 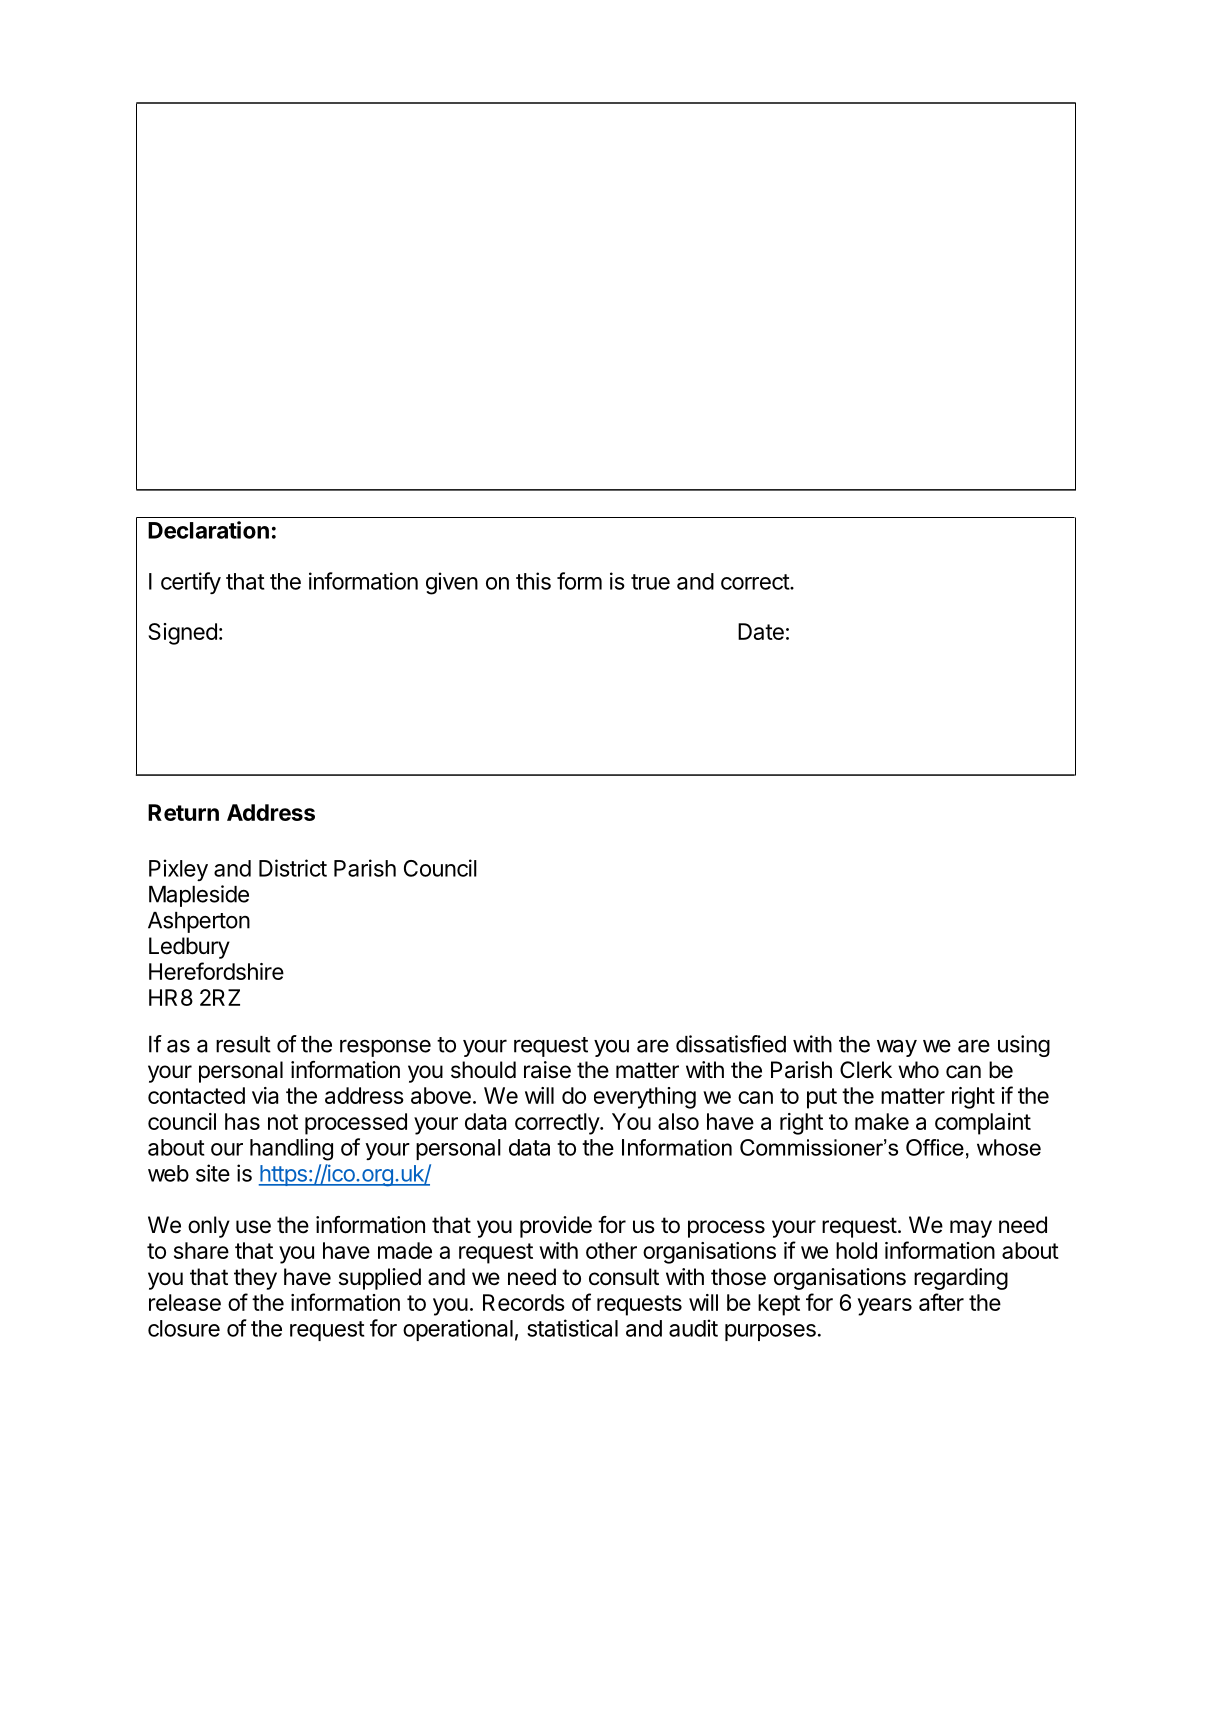 What do you see at coordinates (293, 868) in the screenshot?
I see `District` at bounding box center [293, 868].
